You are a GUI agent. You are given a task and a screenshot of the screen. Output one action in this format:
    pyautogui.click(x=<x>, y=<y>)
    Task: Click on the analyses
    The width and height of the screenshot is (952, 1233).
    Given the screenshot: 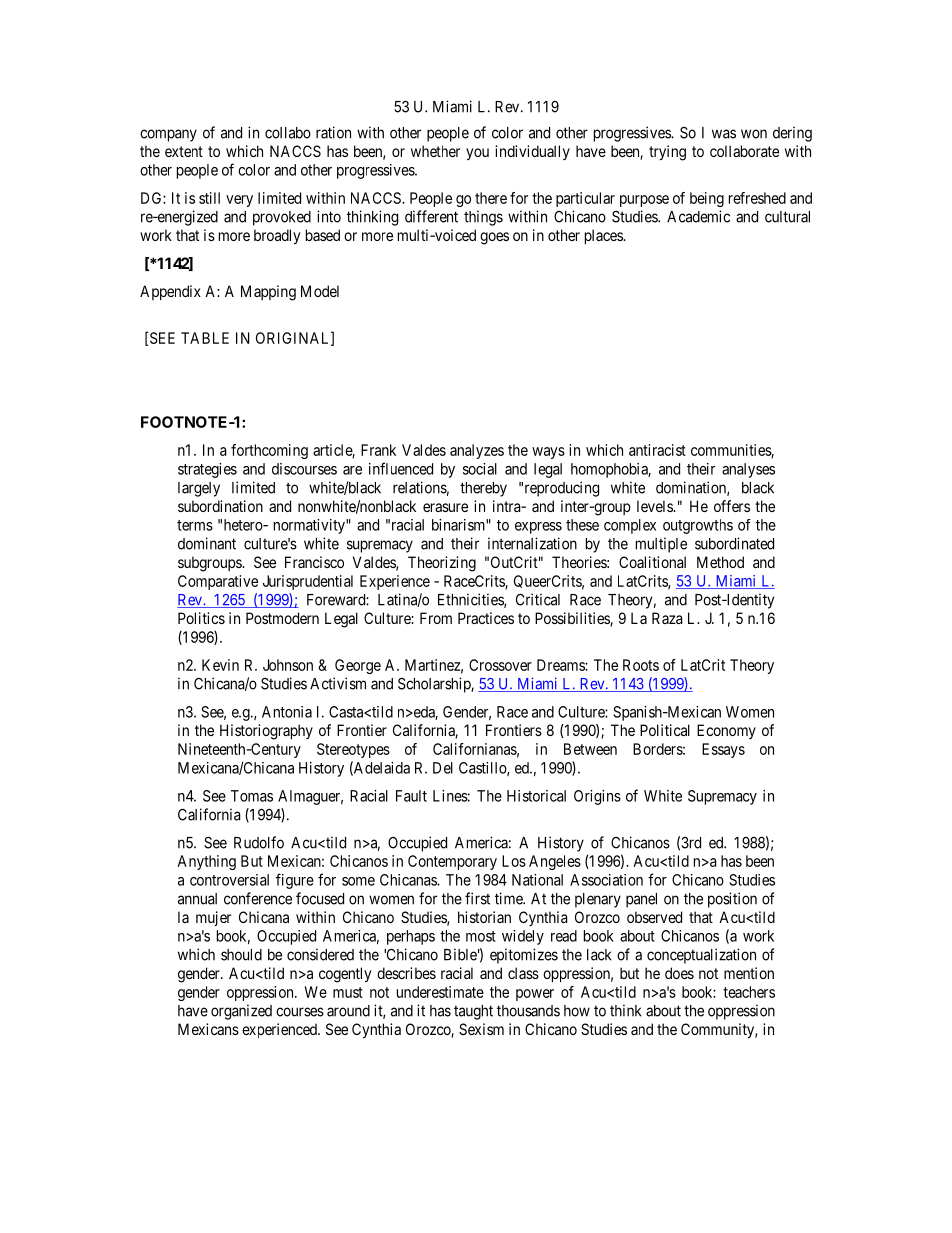 What is the action you would take?
    pyautogui.click(x=748, y=470)
